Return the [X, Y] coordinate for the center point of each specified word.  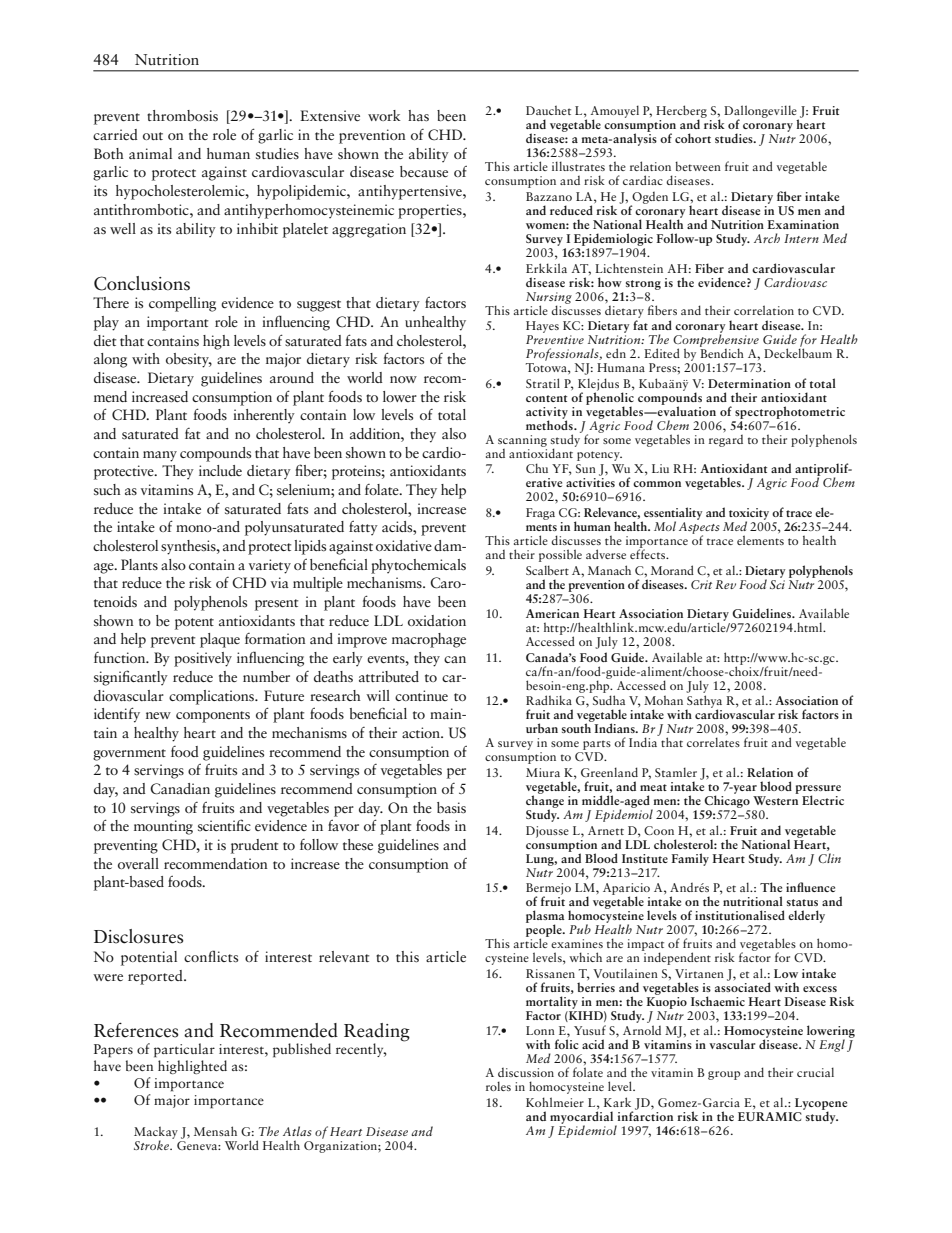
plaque [220, 640]
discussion [526, 1072]
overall [138, 863]
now [403, 379]
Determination [749, 383]
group [724, 1075]
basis [451, 808]
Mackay [157, 1134]
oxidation [437, 620]
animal [150, 153]
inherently [264, 416]
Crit [701, 584]
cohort [693, 138]
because [424, 171]
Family [690, 859]
